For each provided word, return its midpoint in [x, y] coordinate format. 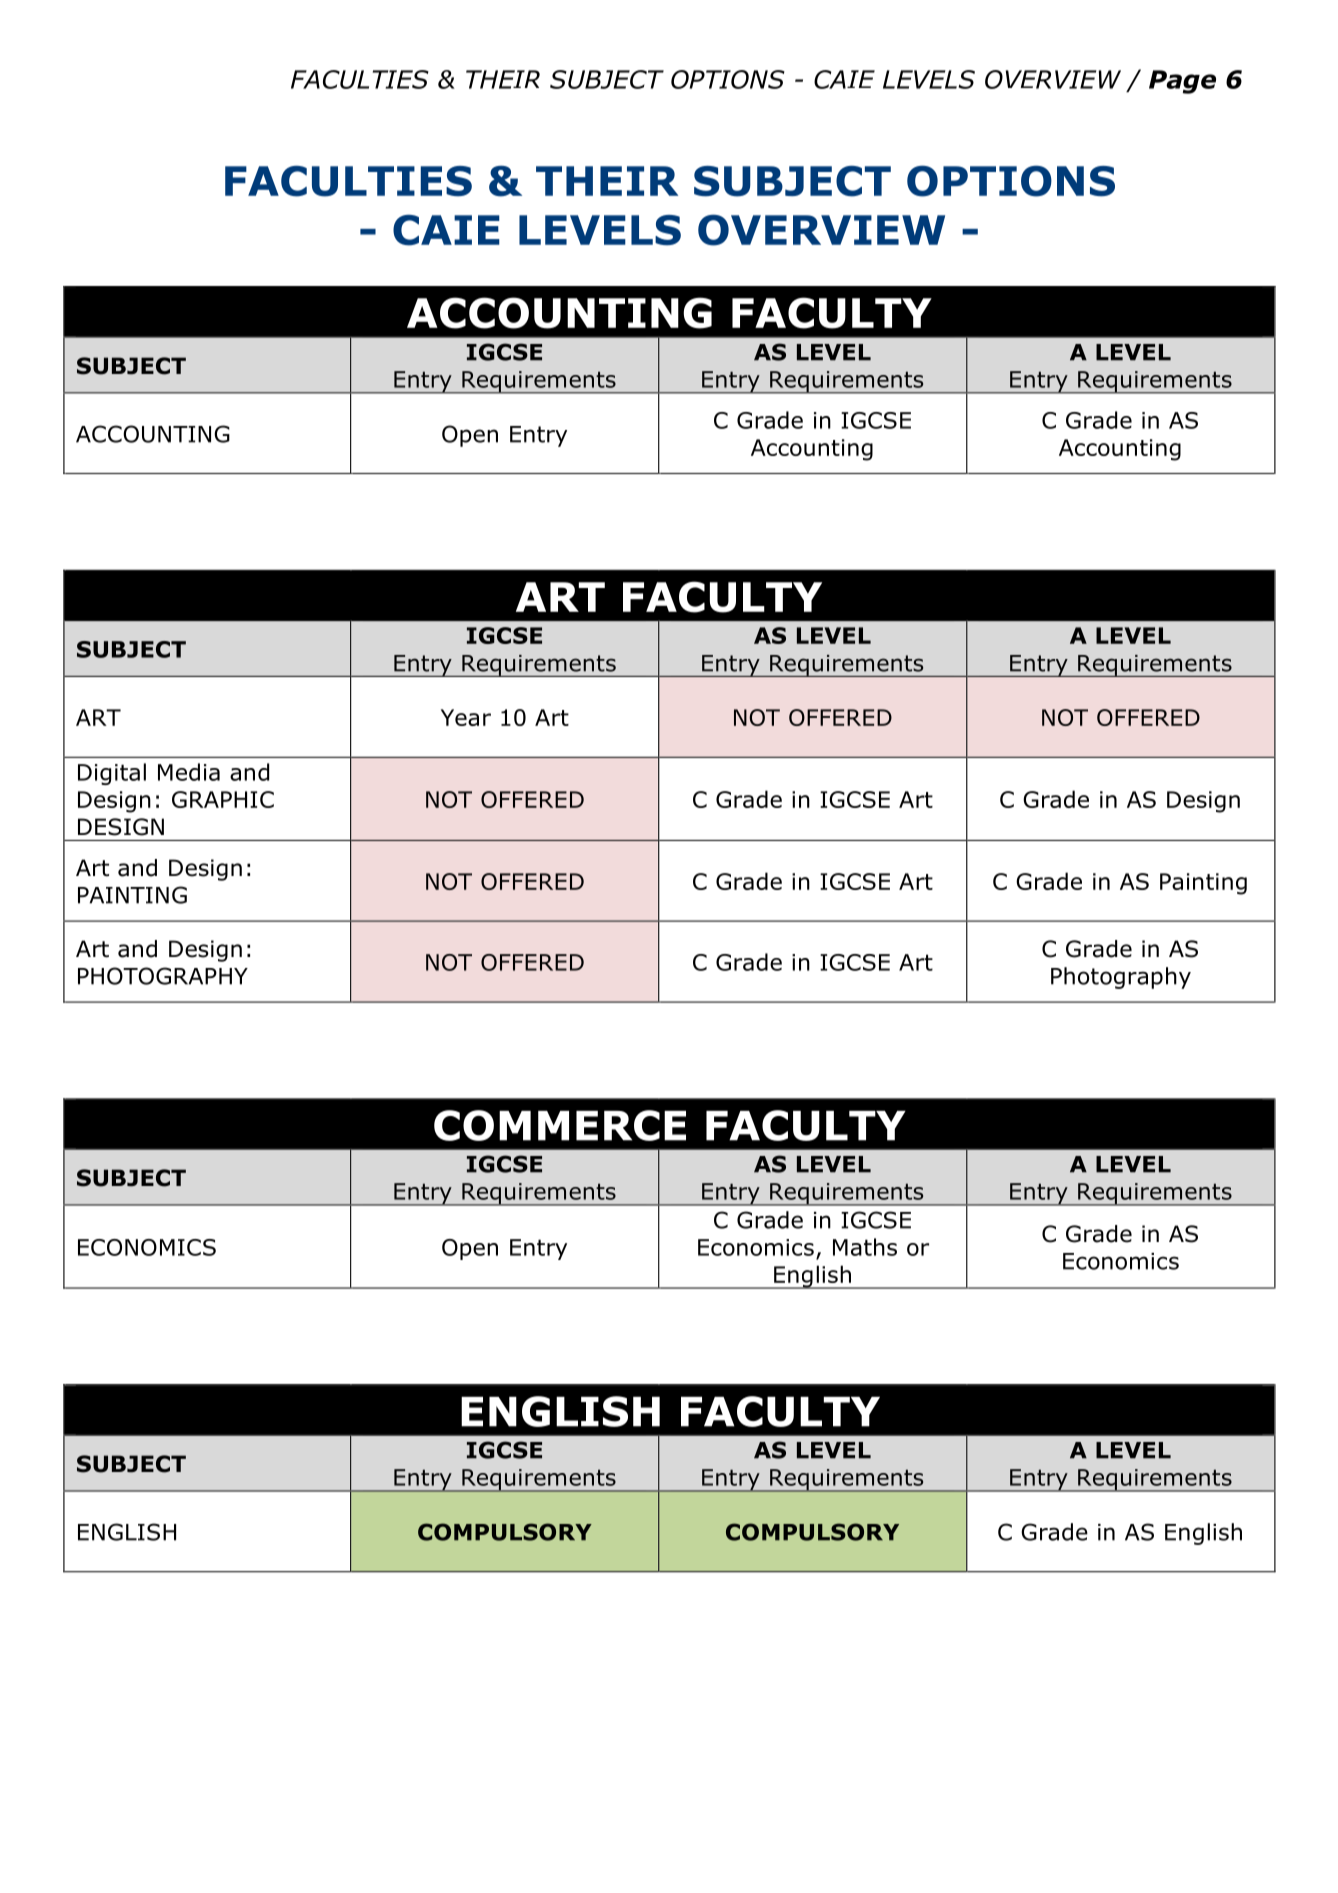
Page [1182, 82]
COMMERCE [560, 1125]
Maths [865, 1247]
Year [466, 717]
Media [189, 772]
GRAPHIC [223, 799]
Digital [112, 774]
